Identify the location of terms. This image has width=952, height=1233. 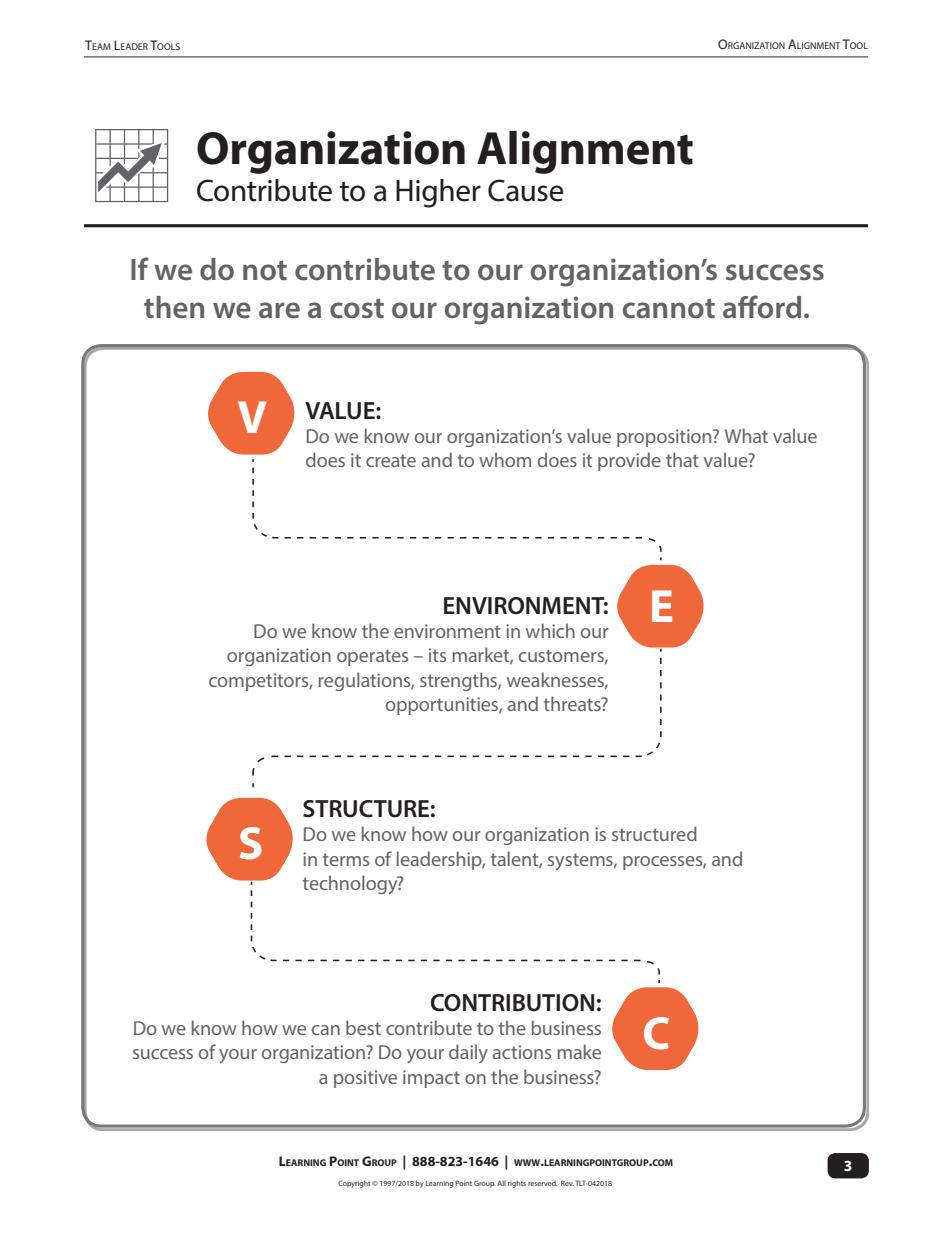
(346, 859).
